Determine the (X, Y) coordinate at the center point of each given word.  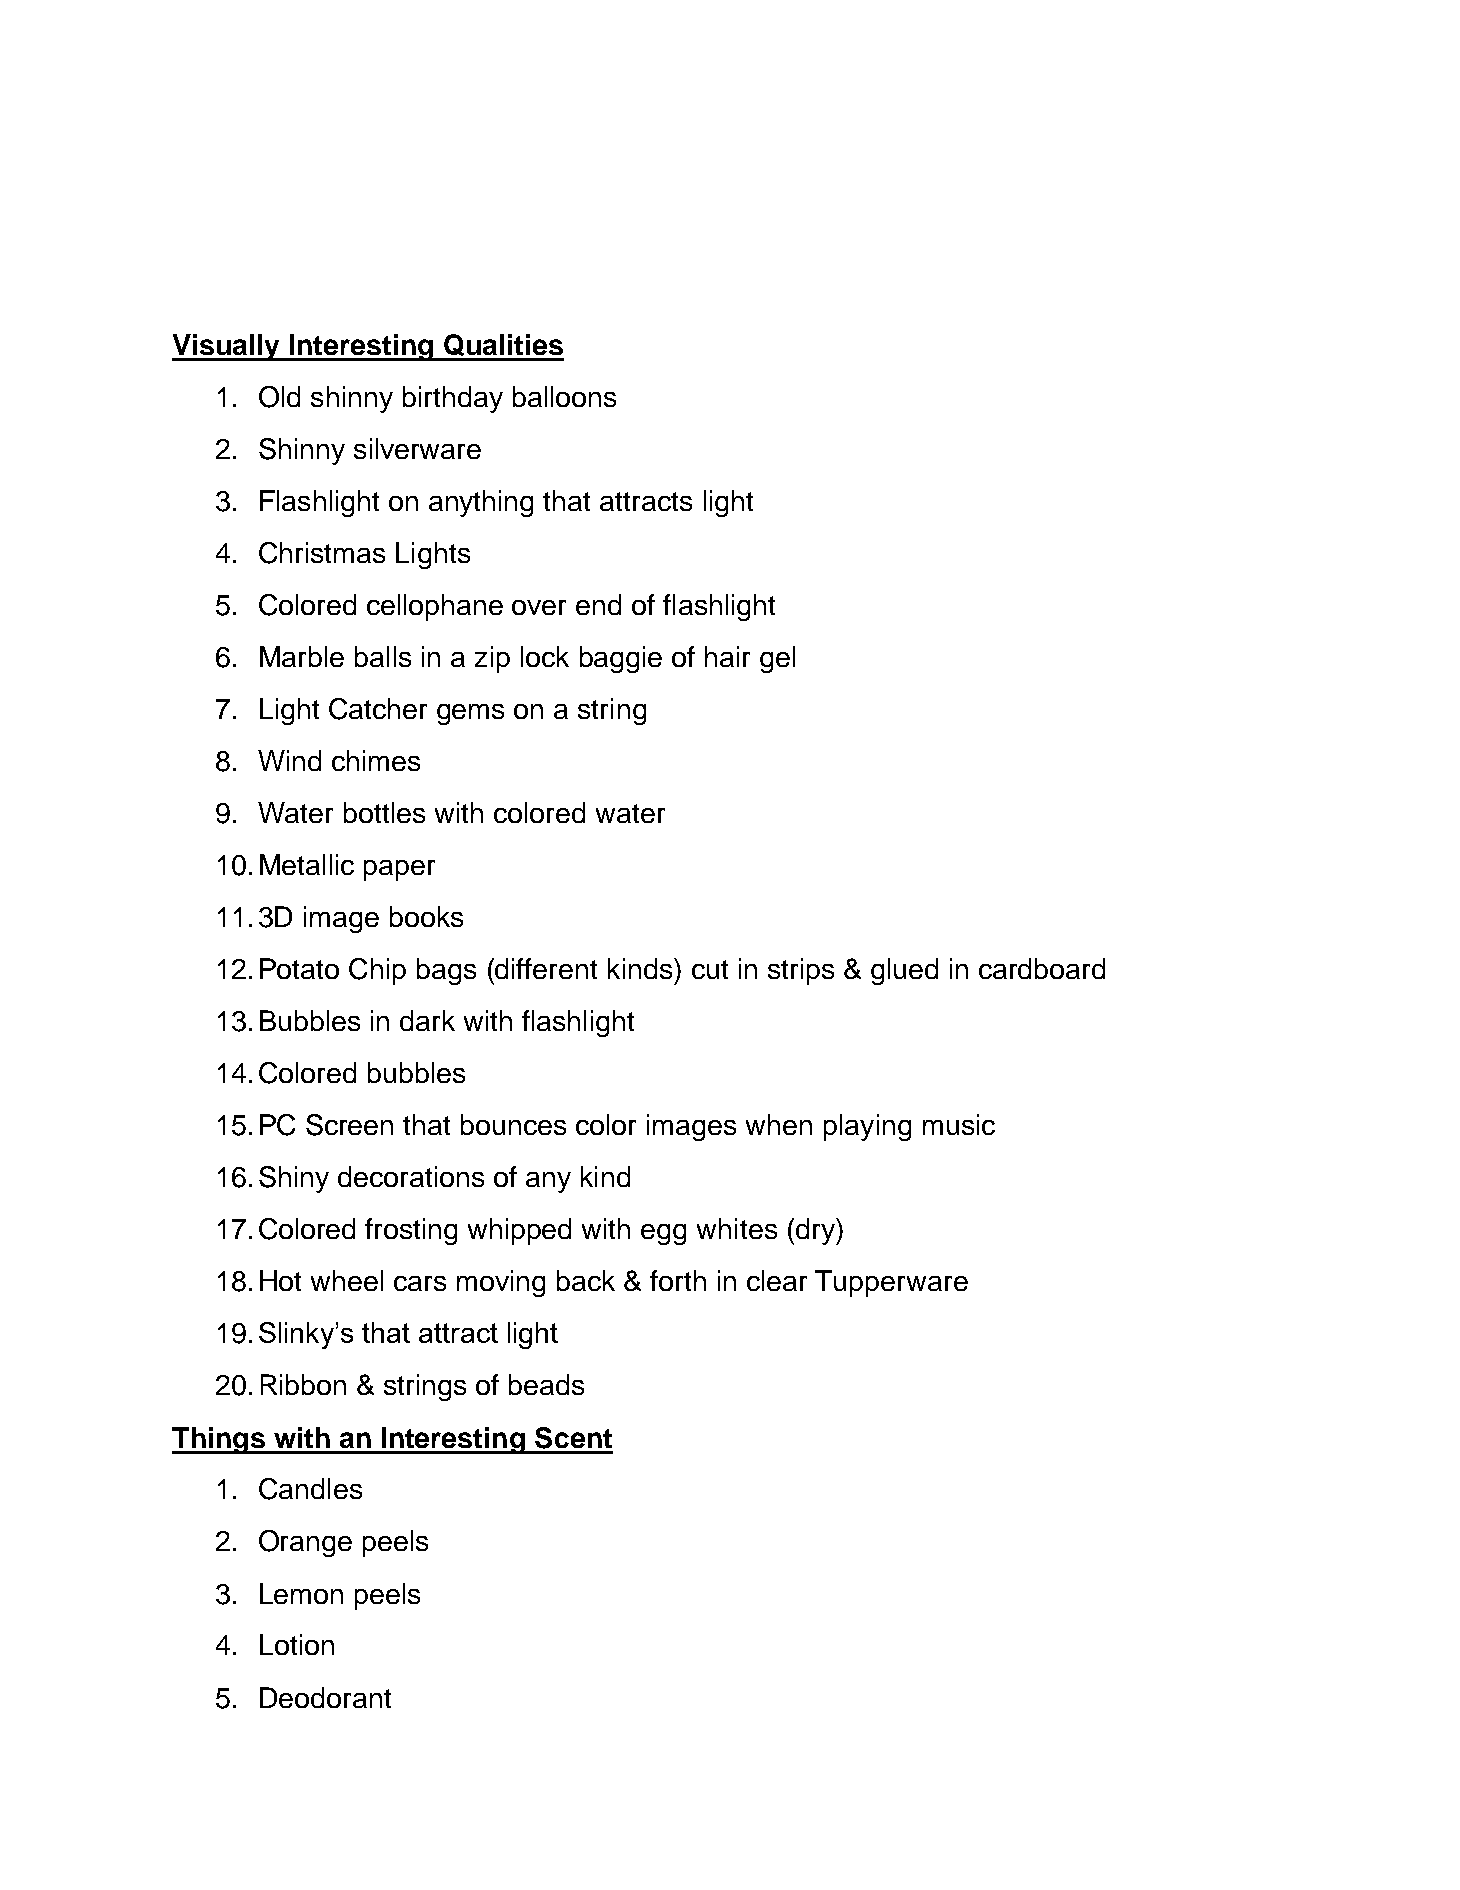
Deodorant (325, 1697)
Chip (377, 971)
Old (279, 397)
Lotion (297, 1644)
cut (710, 969)
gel (777, 659)
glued (904, 971)
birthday (453, 399)
